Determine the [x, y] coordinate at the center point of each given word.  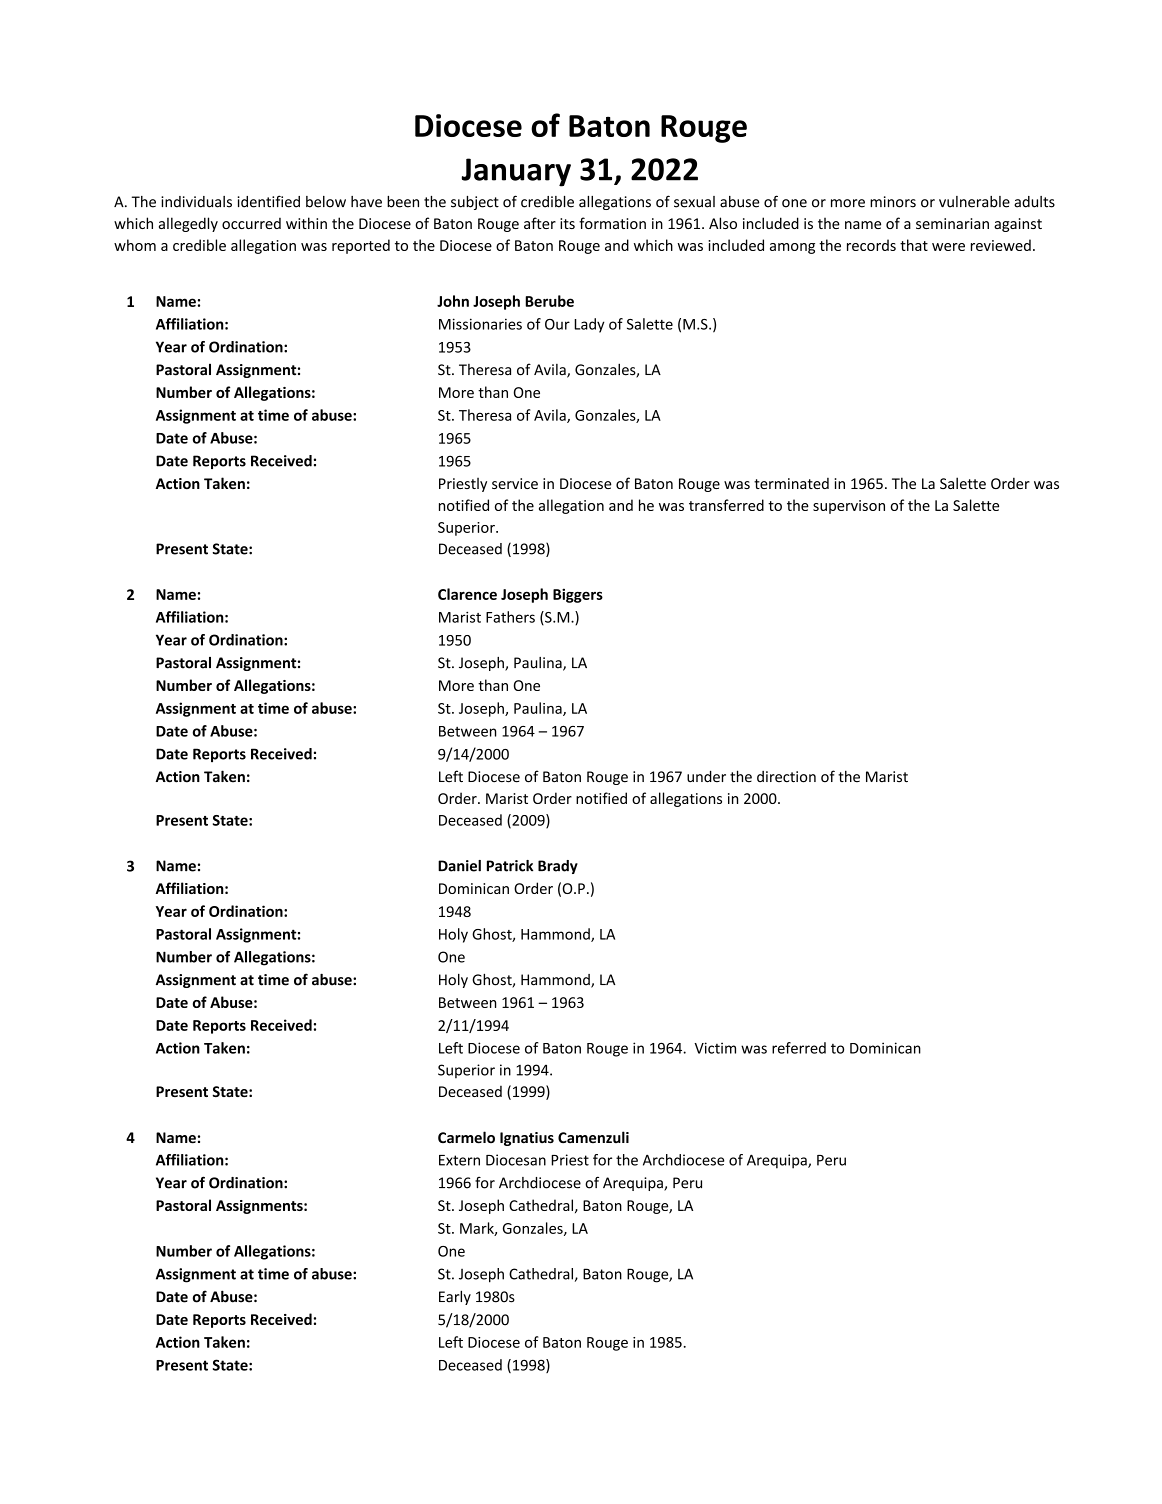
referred [799, 1048]
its [567, 223]
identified [268, 201]
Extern [459, 1160]
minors [893, 202]
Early [455, 1297]
